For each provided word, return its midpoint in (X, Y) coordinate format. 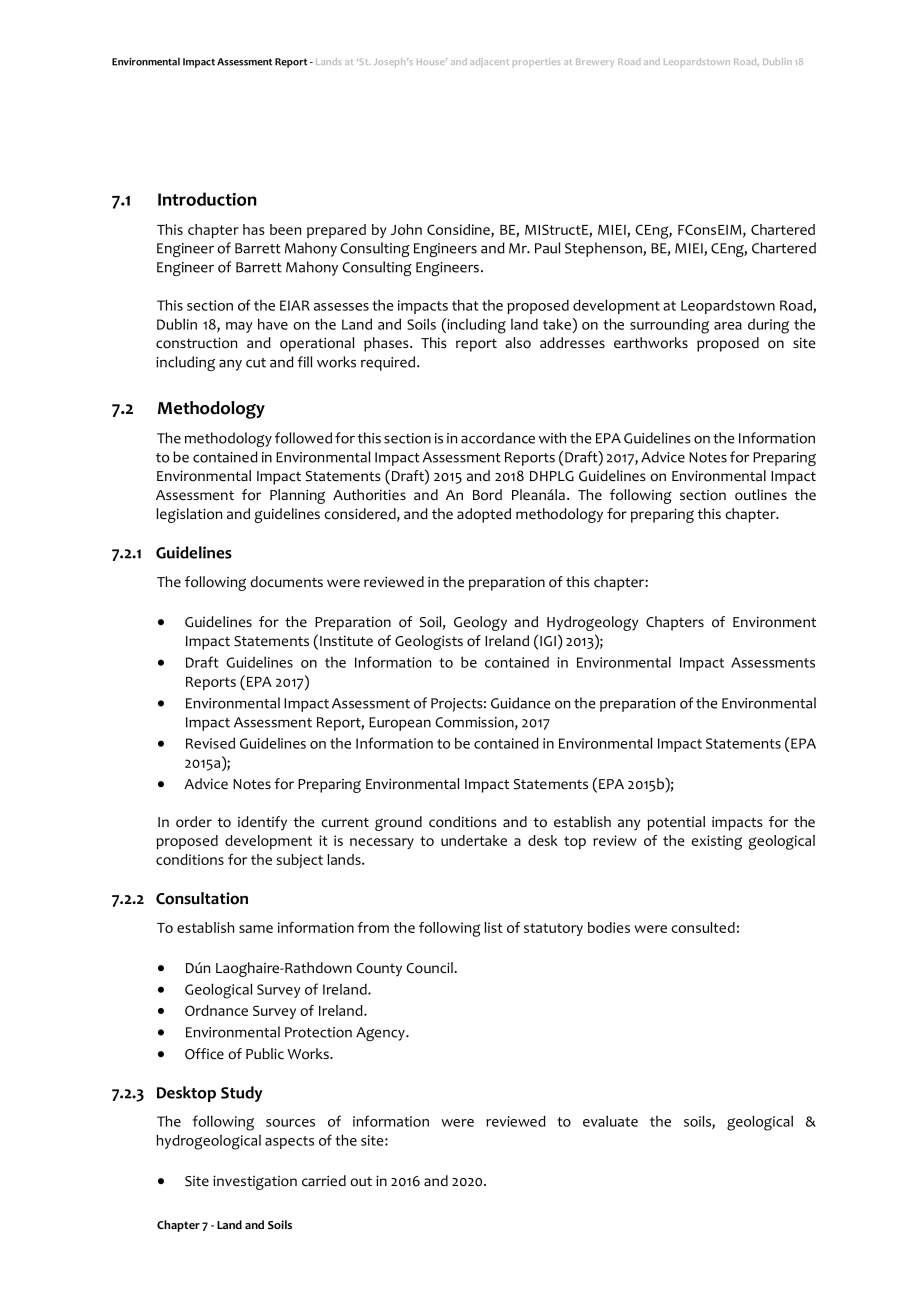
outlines (761, 495)
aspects (289, 1142)
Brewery (595, 63)
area (728, 326)
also (518, 343)
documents (286, 582)
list (493, 927)
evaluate (610, 1121)
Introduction (207, 199)
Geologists (429, 642)
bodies (609, 927)
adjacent (489, 62)
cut (256, 363)
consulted (703, 927)
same (256, 929)
